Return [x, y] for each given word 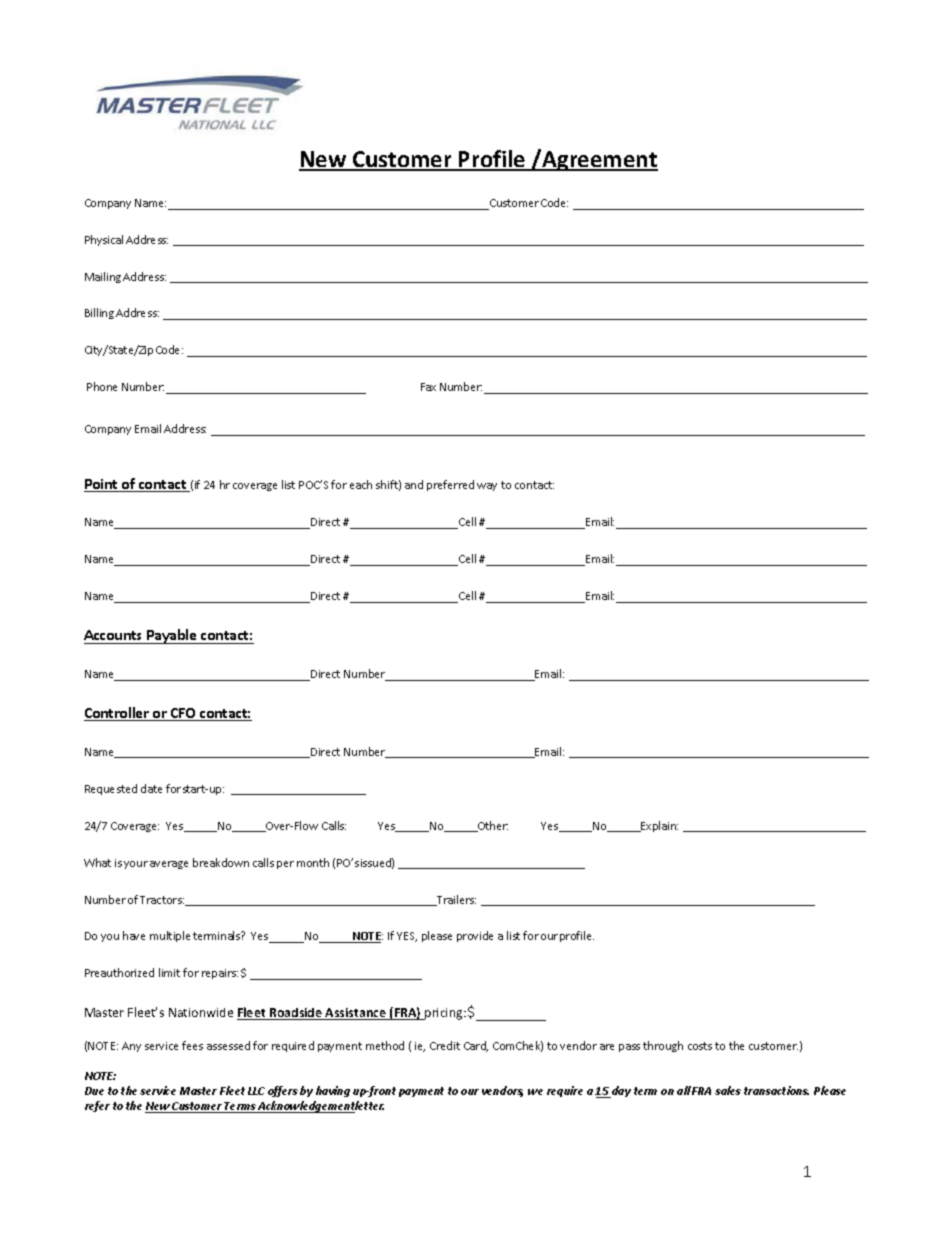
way [487, 487]
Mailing [103, 277]
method [385, 1045]
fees [192, 1045]
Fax [428, 387]
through [663, 1046]
